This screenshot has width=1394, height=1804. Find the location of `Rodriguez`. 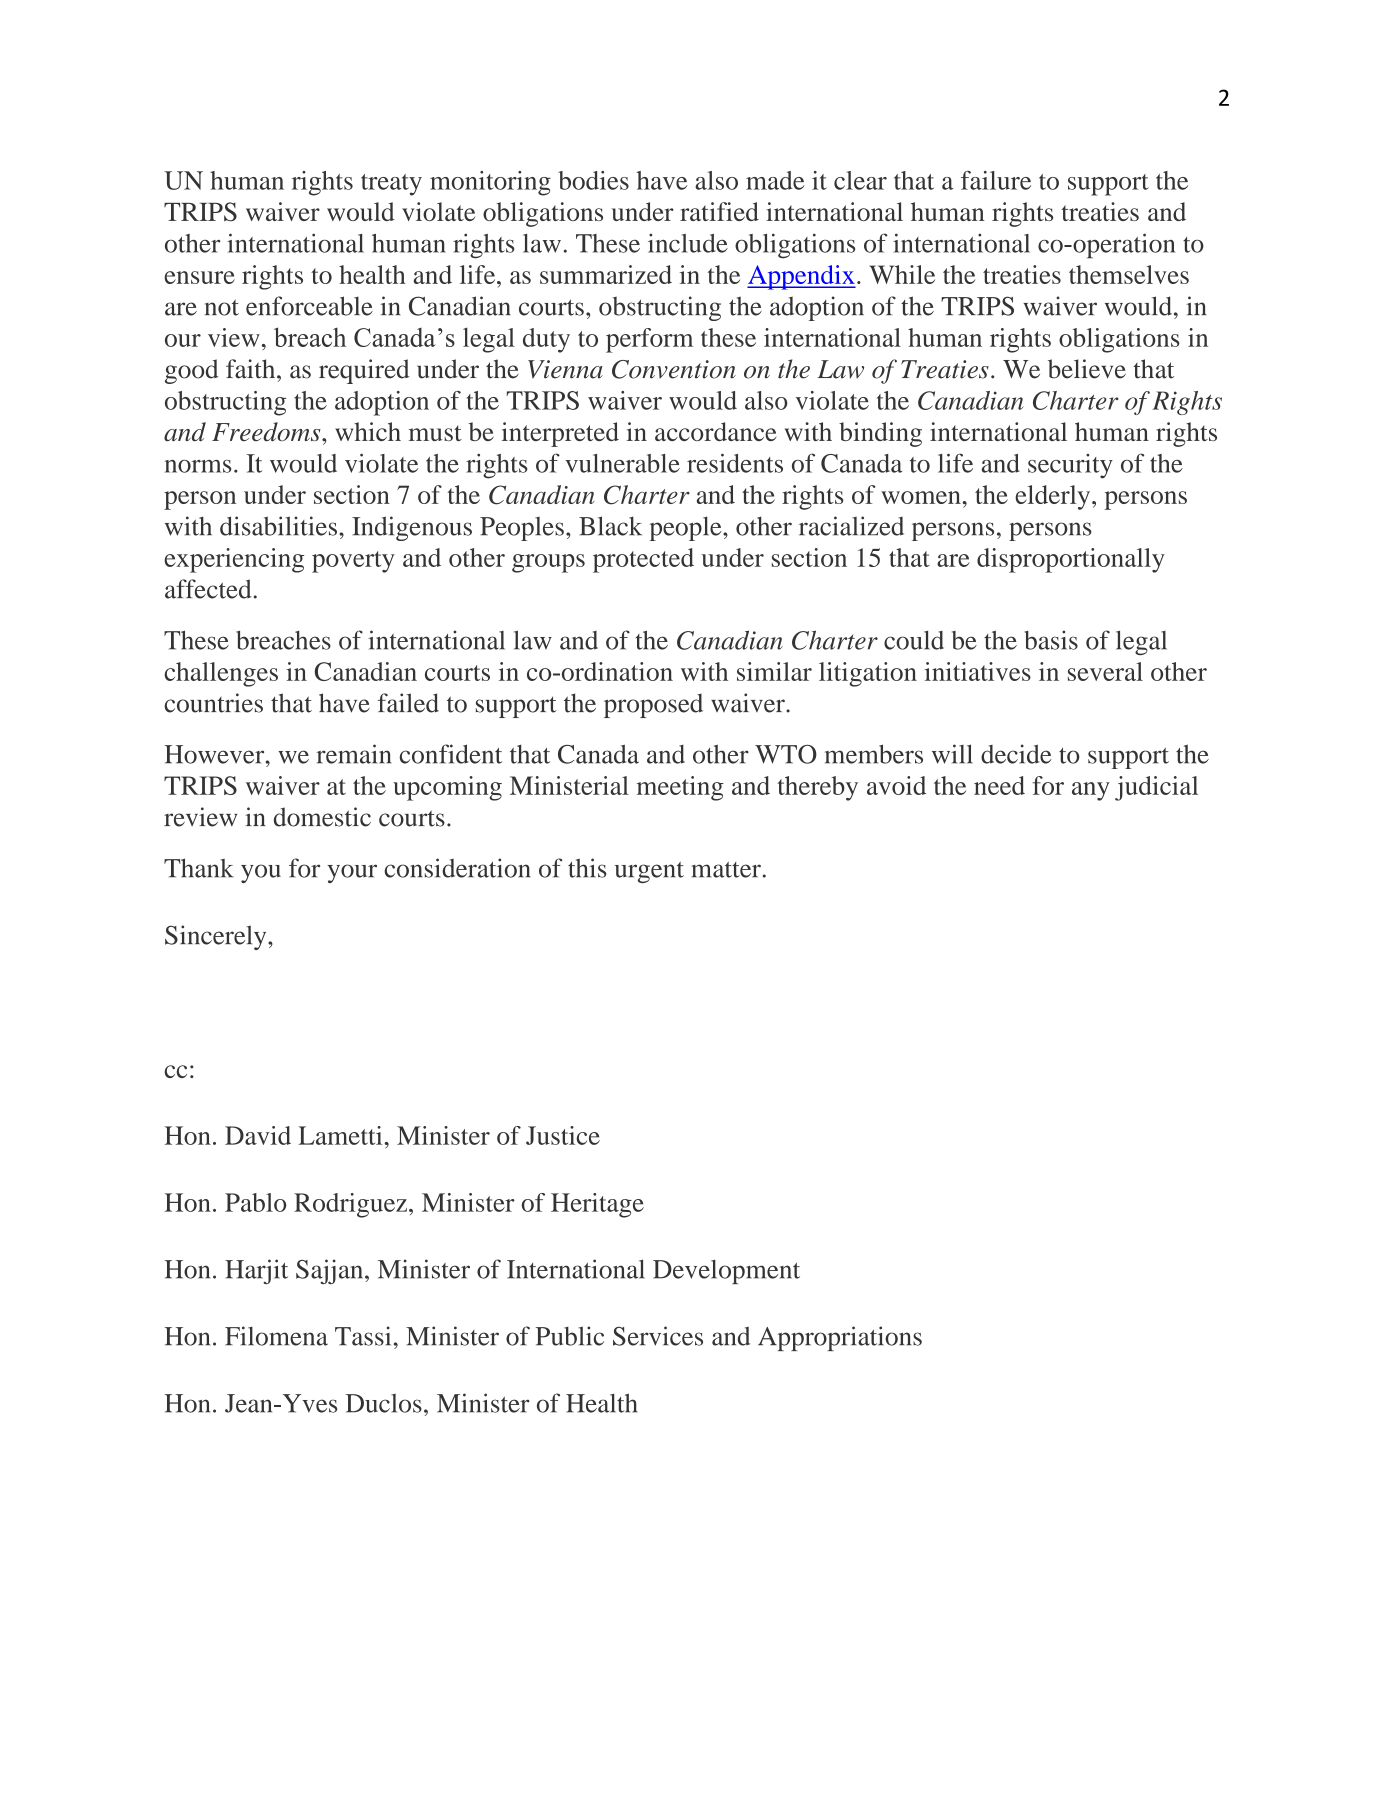

Rodriguez is located at coordinates (350, 1205).
